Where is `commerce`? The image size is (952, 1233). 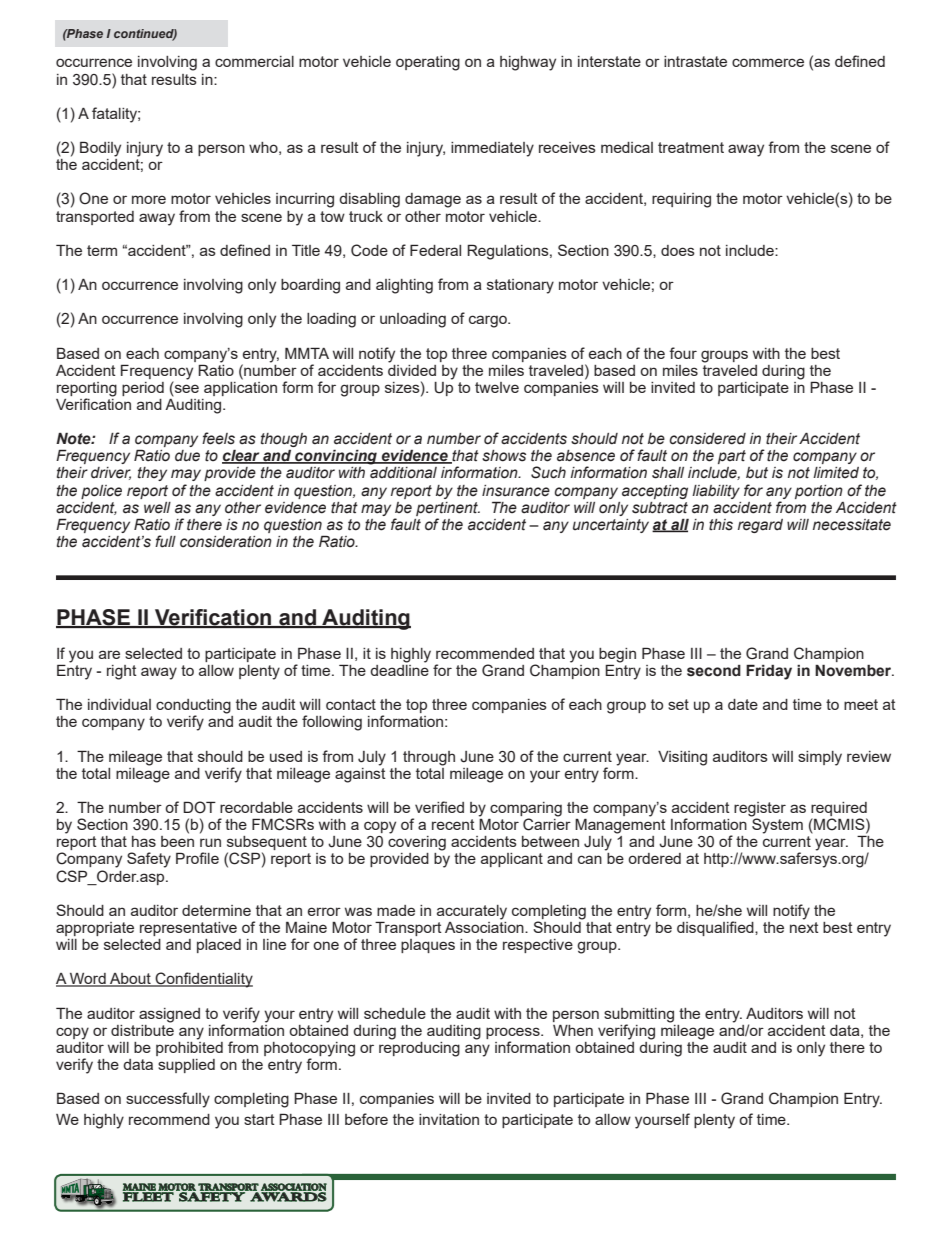 commerce is located at coordinates (768, 62).
